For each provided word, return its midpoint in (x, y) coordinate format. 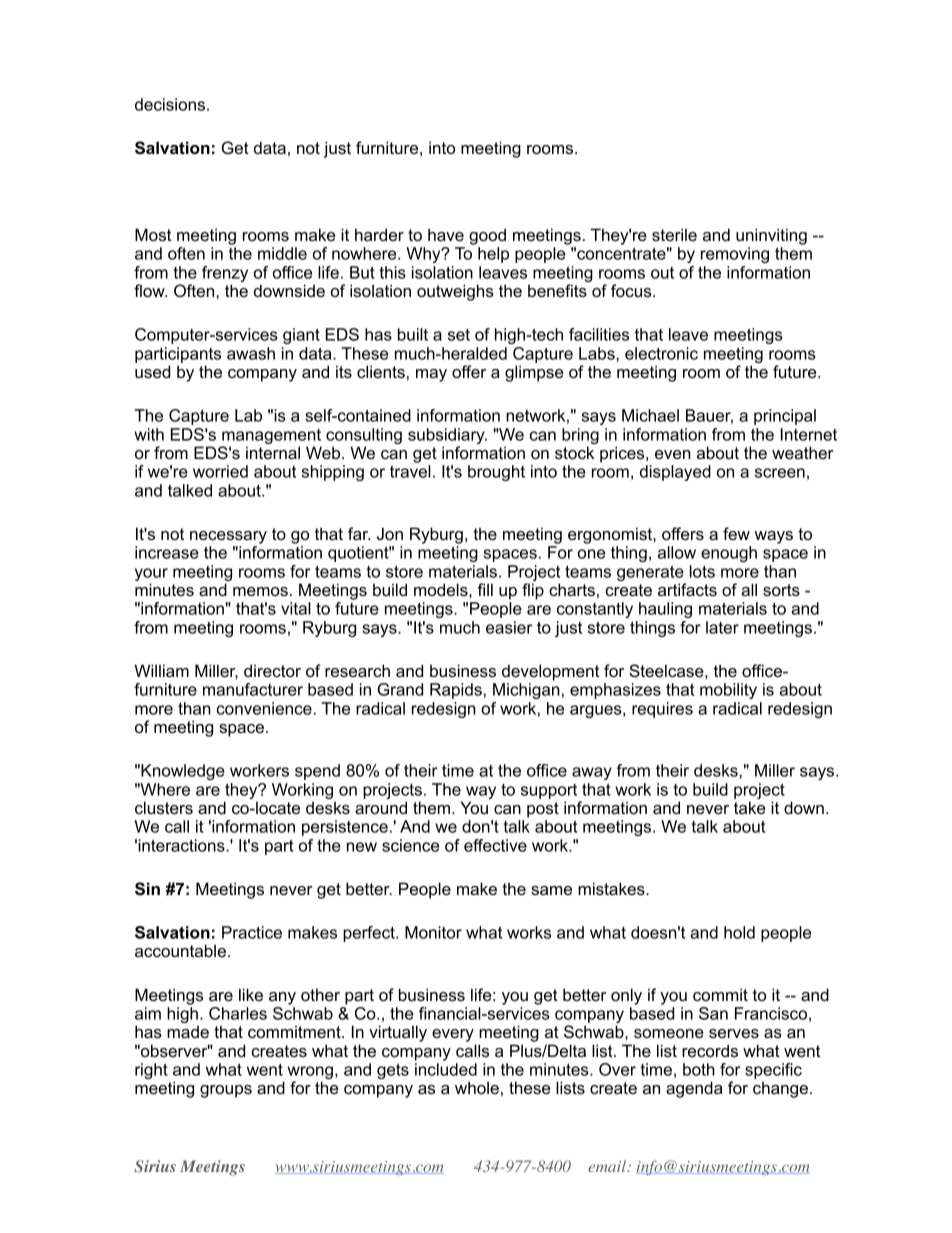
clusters (164, 807)
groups (226, 1091)
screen (780, 473)
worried (220, 471)
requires (662, 710)
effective (495, 845)
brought (496, 473)
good (487, 236)
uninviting (771, 236)
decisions (171, 104)
